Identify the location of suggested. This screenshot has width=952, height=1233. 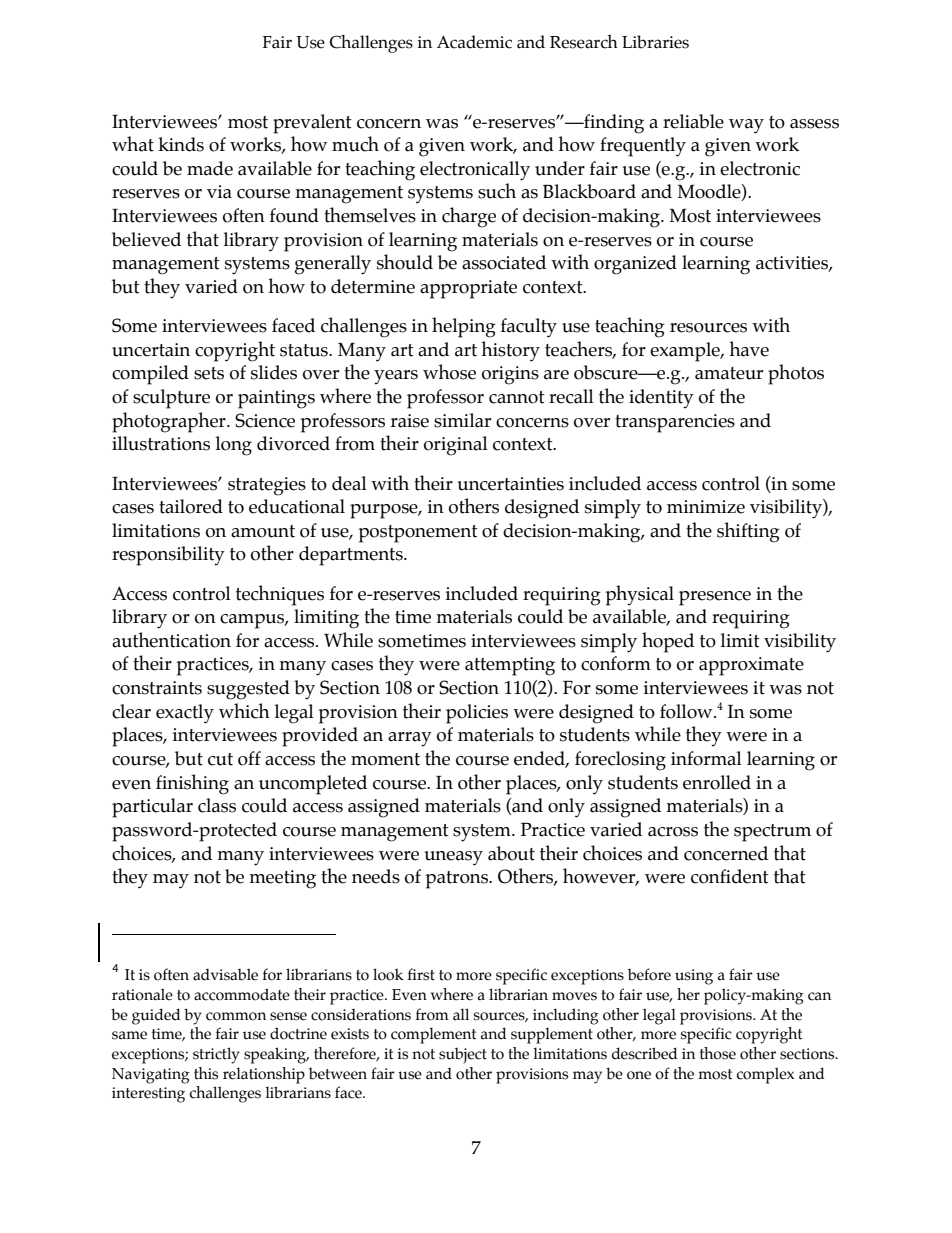
(248, 690).
